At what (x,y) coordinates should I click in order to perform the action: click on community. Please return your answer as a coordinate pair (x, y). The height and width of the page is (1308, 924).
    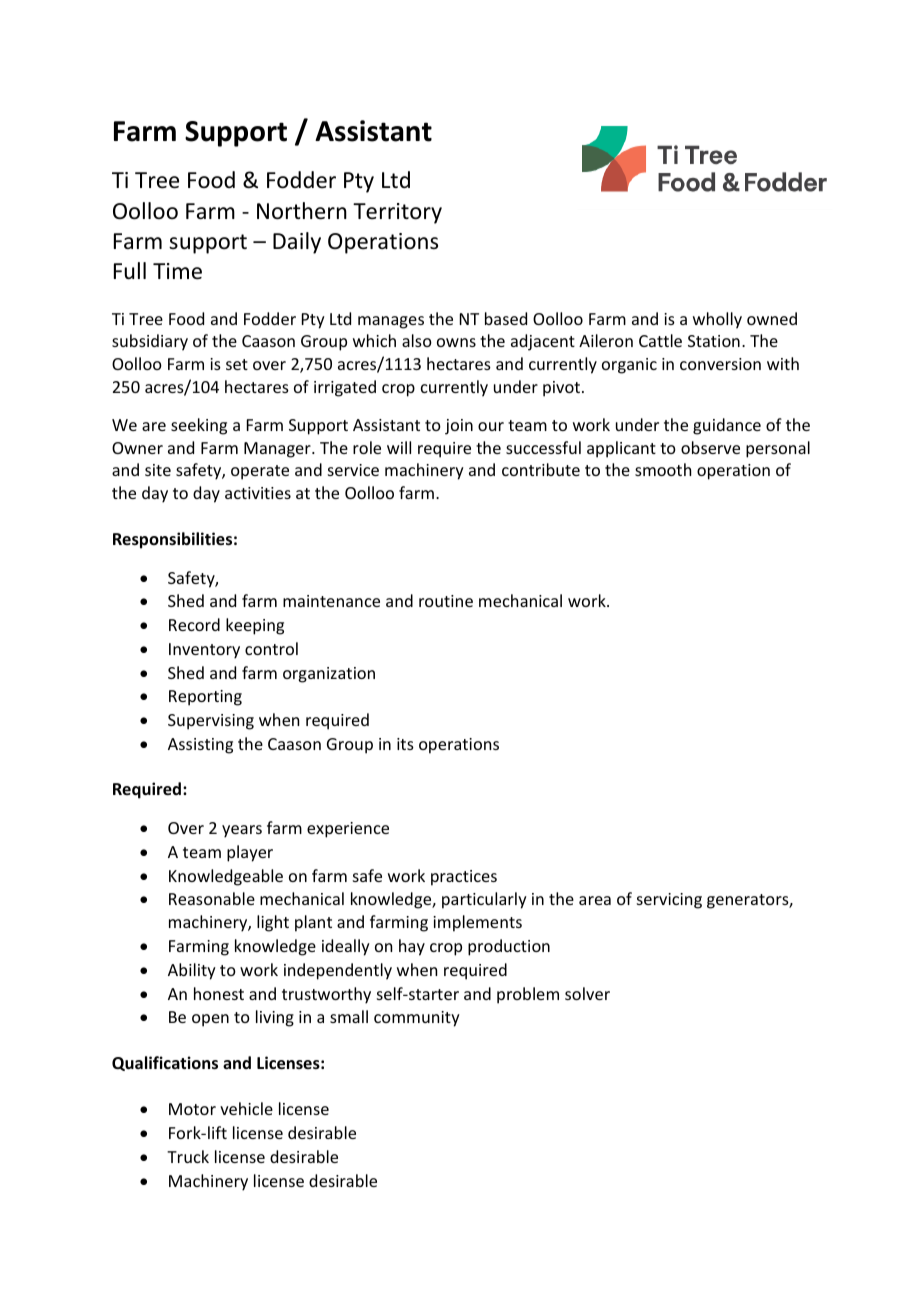
    Looking at the image, I should click on (417, 1019).
